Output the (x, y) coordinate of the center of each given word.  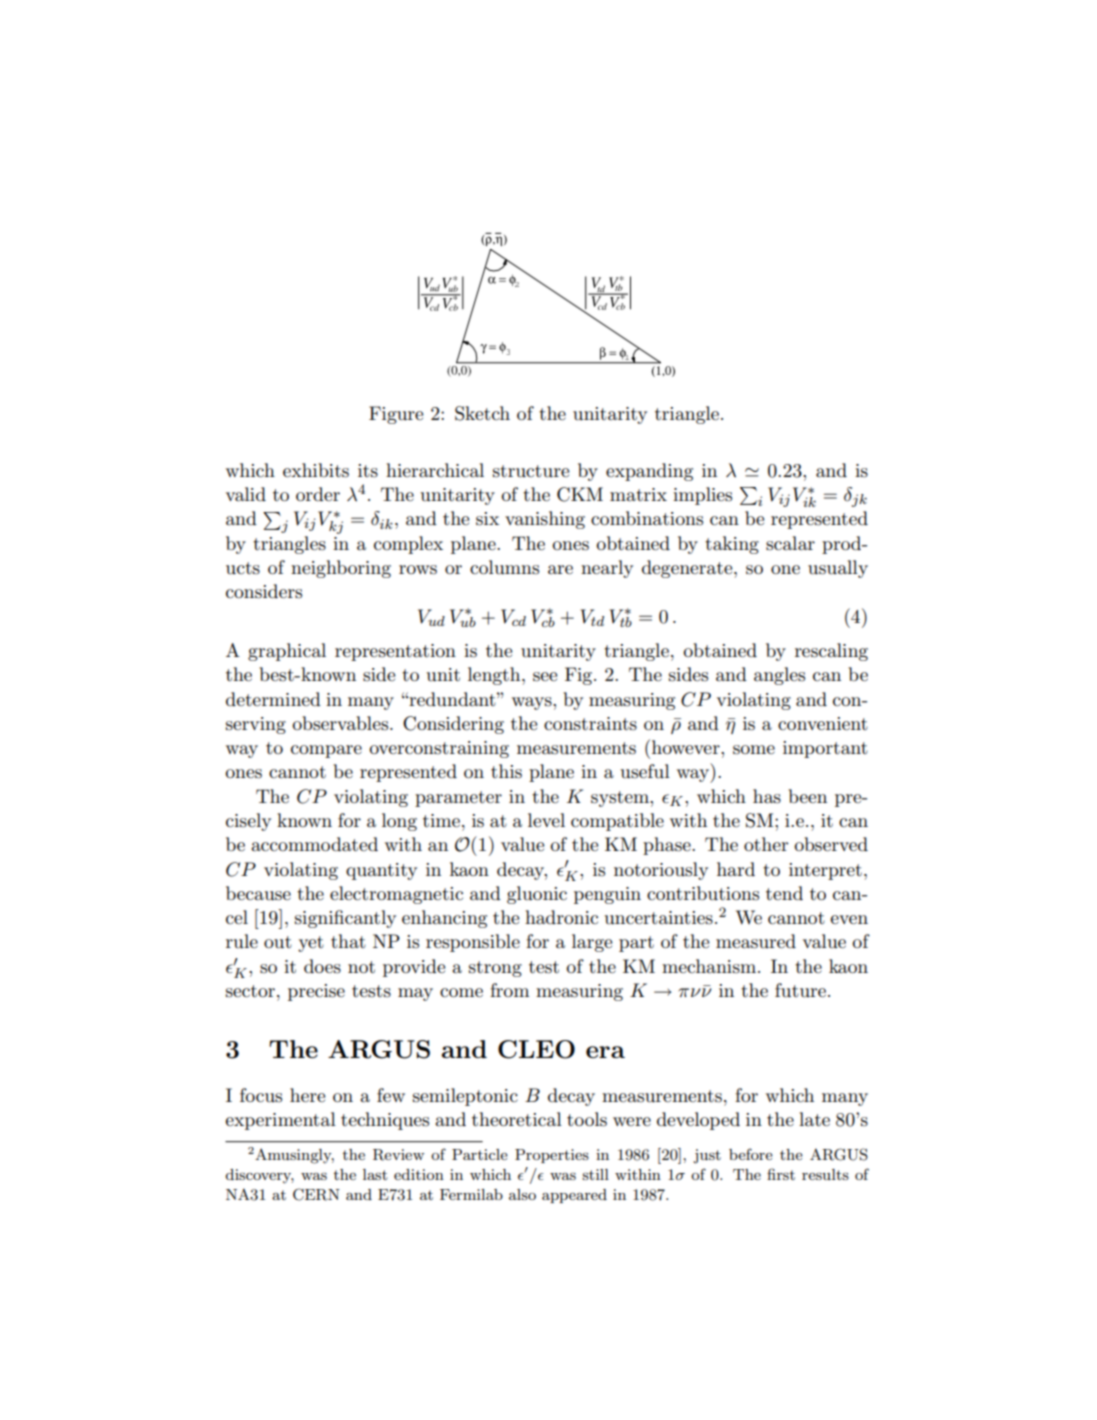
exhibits (316, 470)
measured (756, 941)
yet (311, 944)
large (592, 943)
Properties (552, 1156)
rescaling (831, 652)
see (545, 677)
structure (531, 471)
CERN (316, 1194)
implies (702, 496)
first (781, 1174)
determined (273, 699)
